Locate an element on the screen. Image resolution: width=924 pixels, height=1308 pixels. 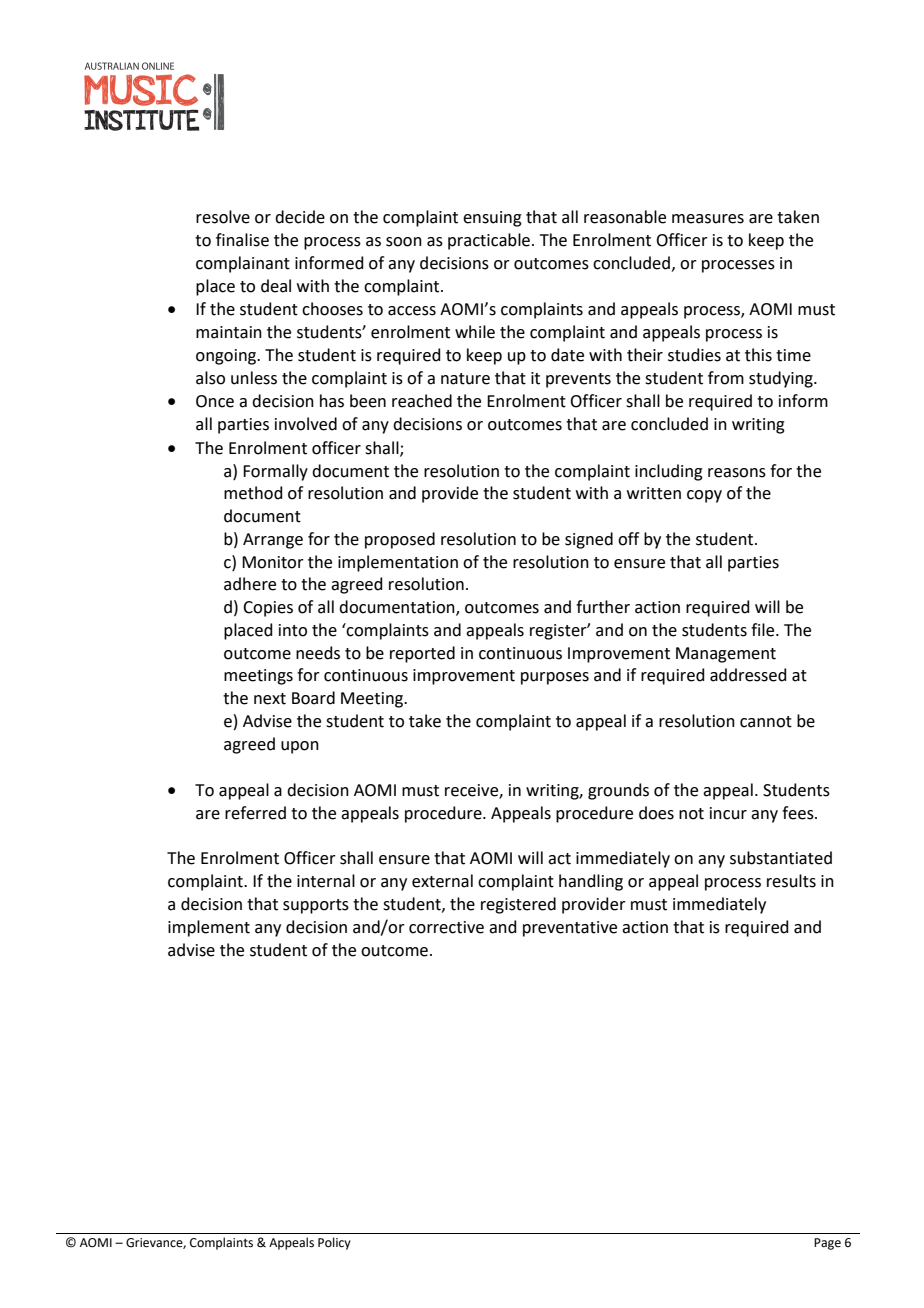
decide is located at coordinates (300, 217).
